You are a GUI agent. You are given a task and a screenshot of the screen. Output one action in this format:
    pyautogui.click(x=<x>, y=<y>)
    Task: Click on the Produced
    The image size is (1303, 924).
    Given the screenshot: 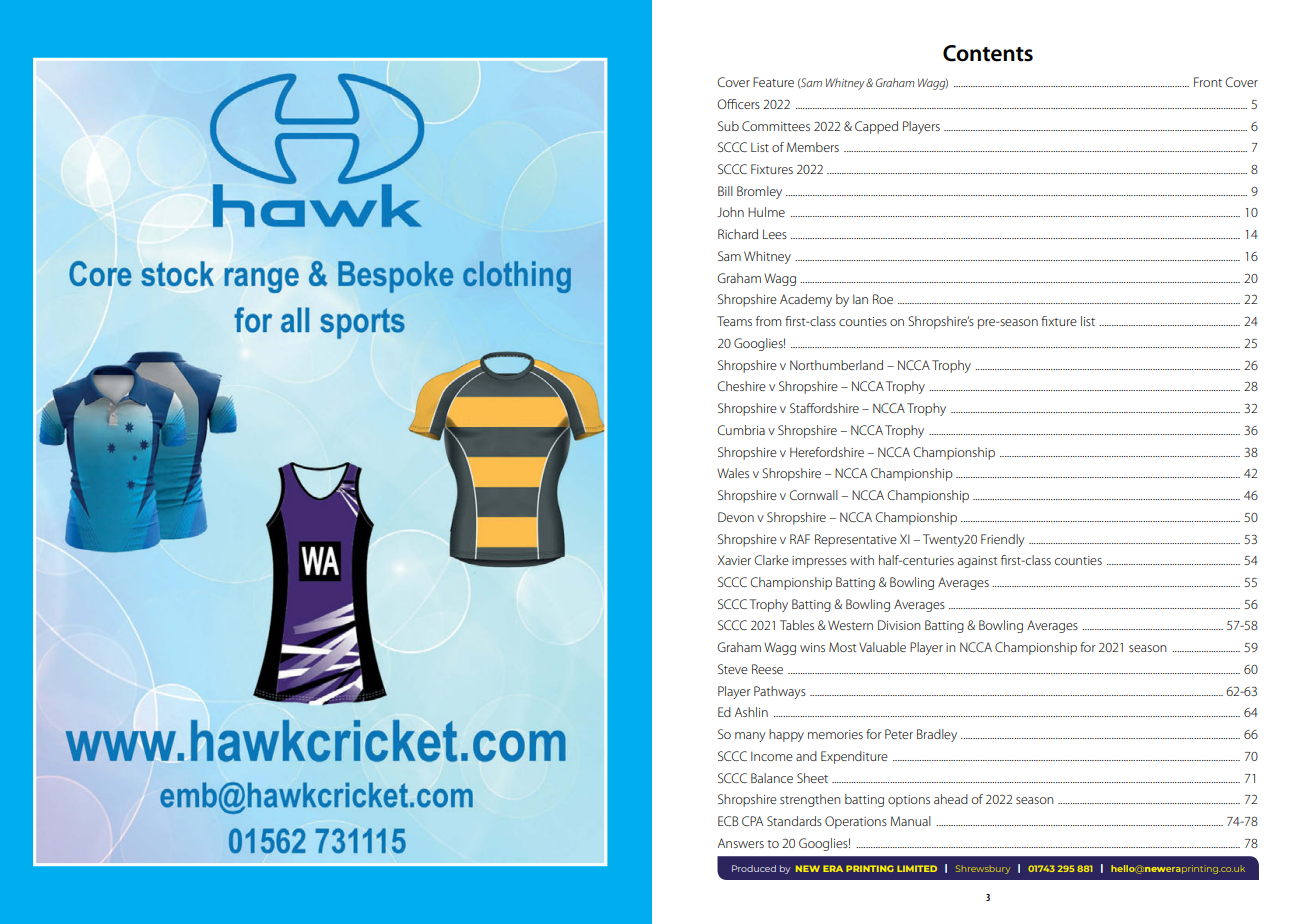 What is the action you would take?
    pyautogui.click(x=754, y=868)
